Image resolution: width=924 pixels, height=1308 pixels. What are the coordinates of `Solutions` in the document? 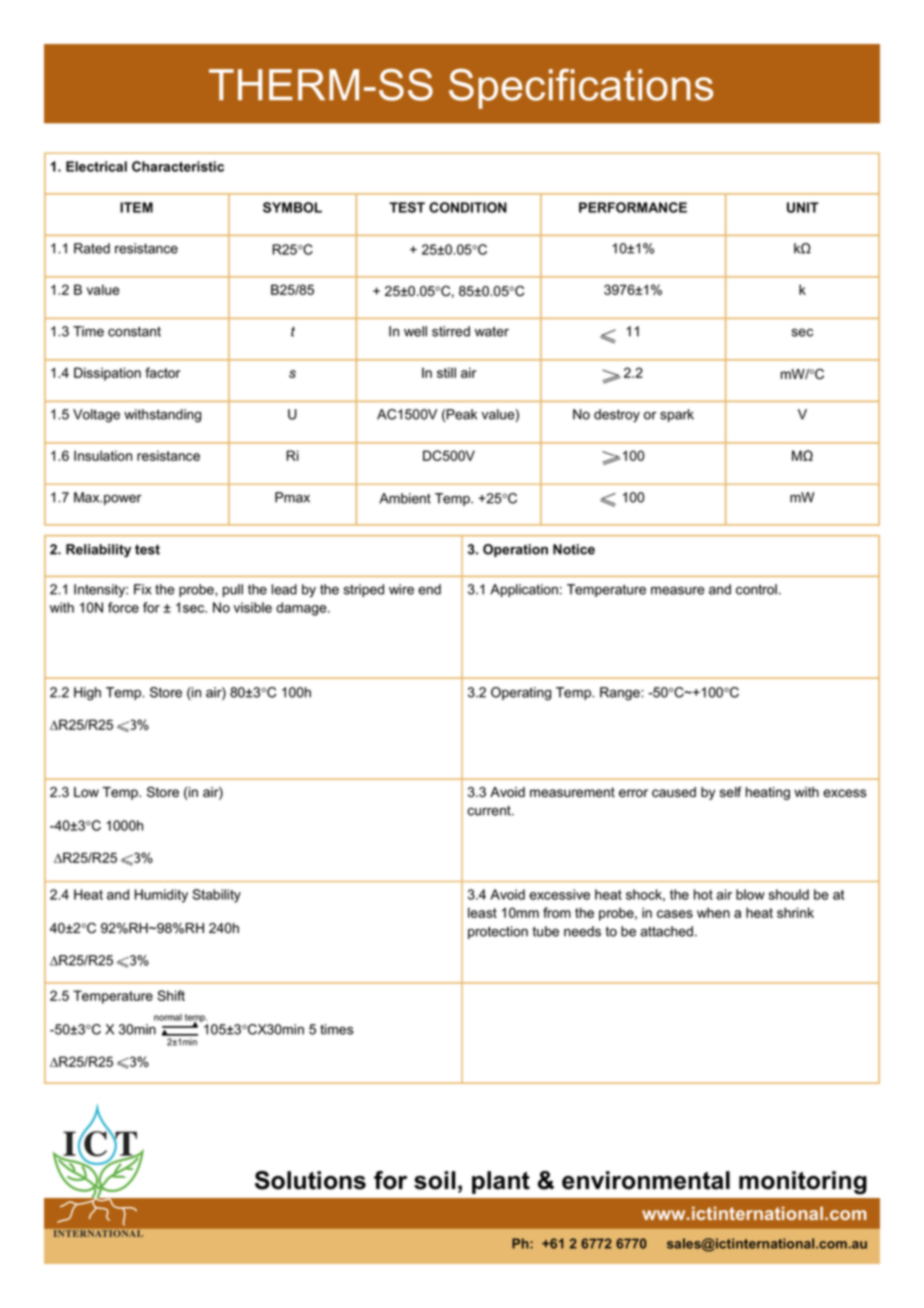 It's located at (310, 1180).
